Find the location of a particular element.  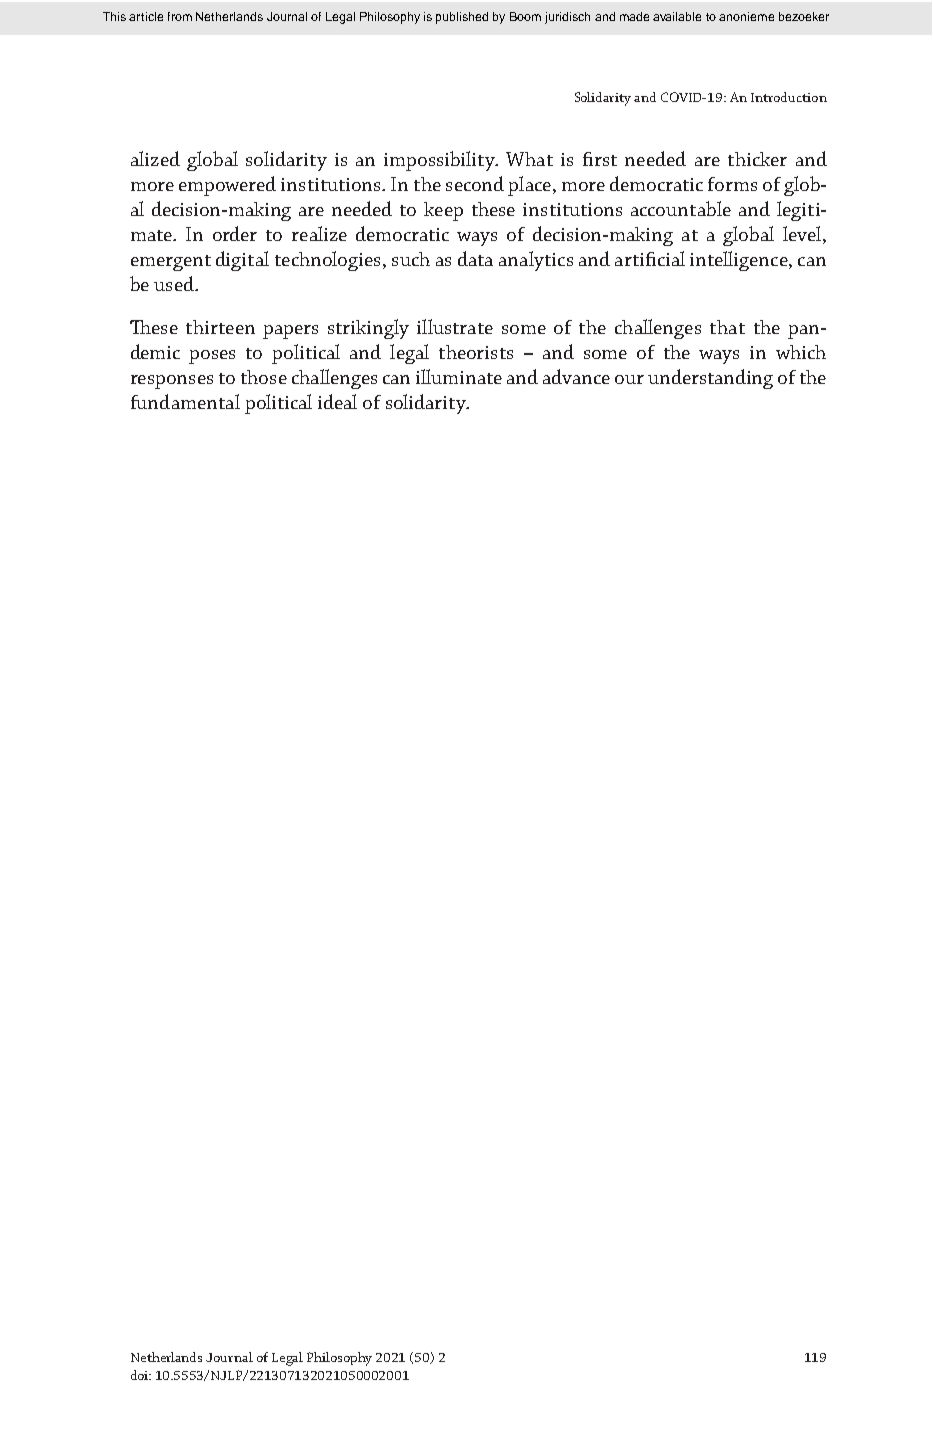

fundamental is located at coordinates (185, 401).
